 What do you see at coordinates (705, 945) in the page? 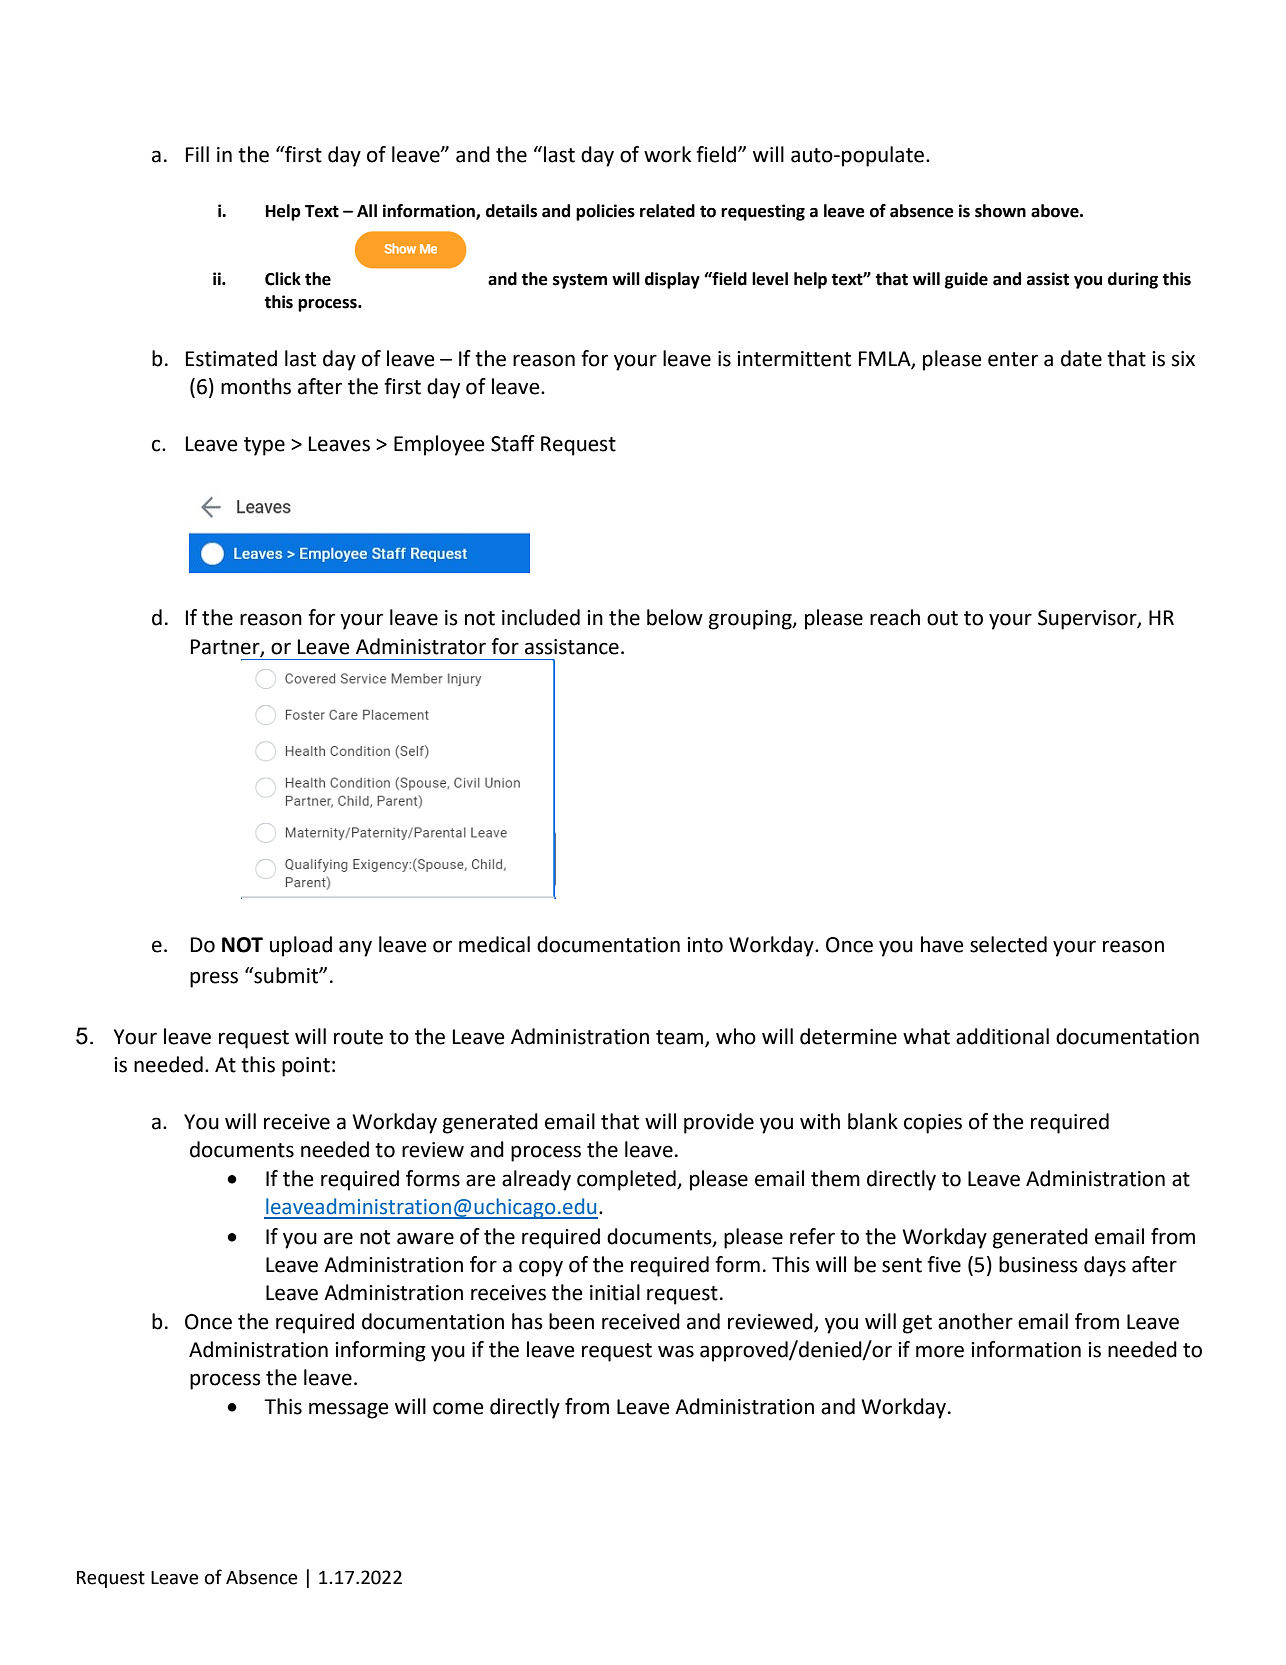
I see `into` at bounding box center [705, 945].
